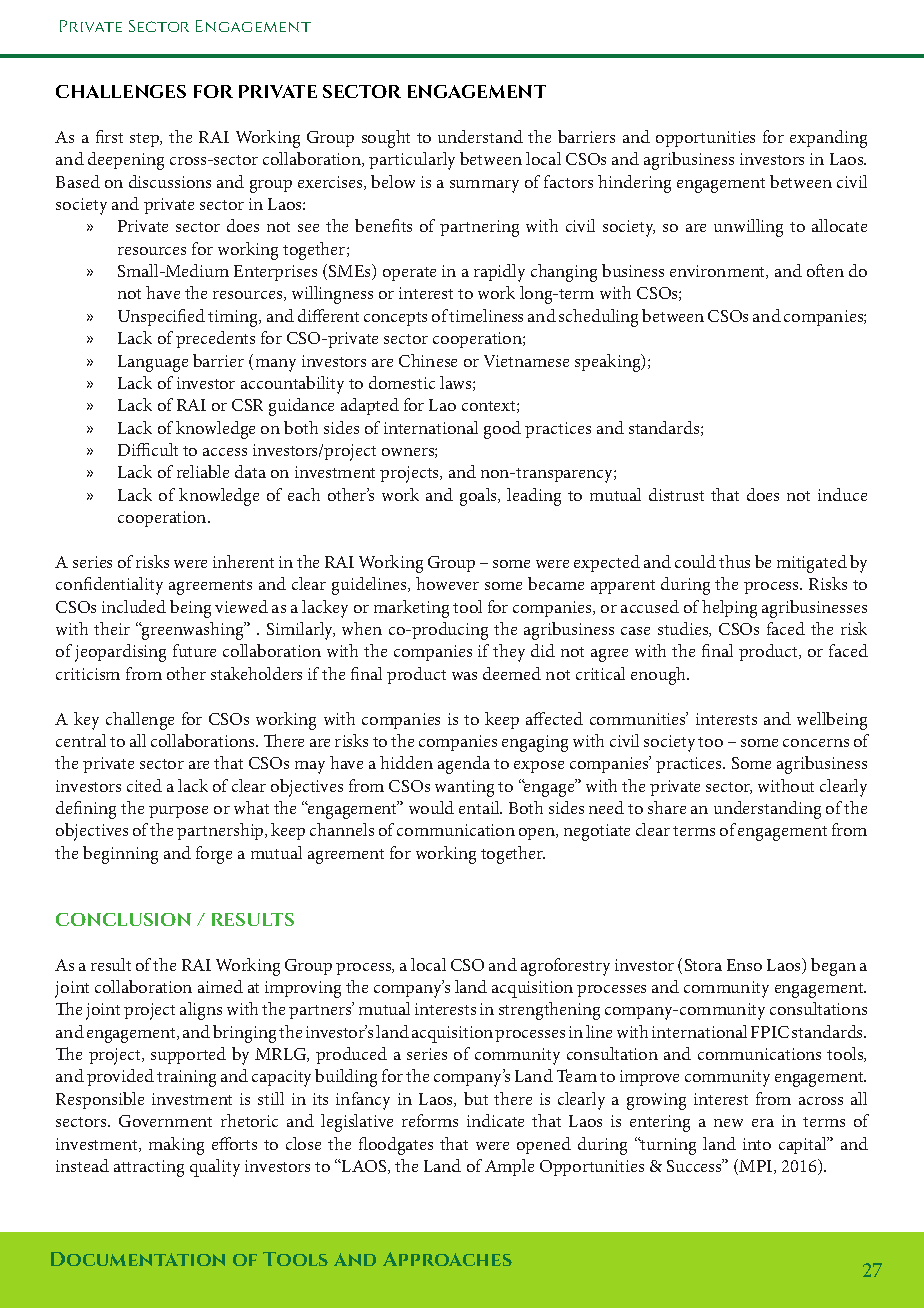  Describe the element at coordinates (203, 471) in the document. I see `reliable` at that location.
